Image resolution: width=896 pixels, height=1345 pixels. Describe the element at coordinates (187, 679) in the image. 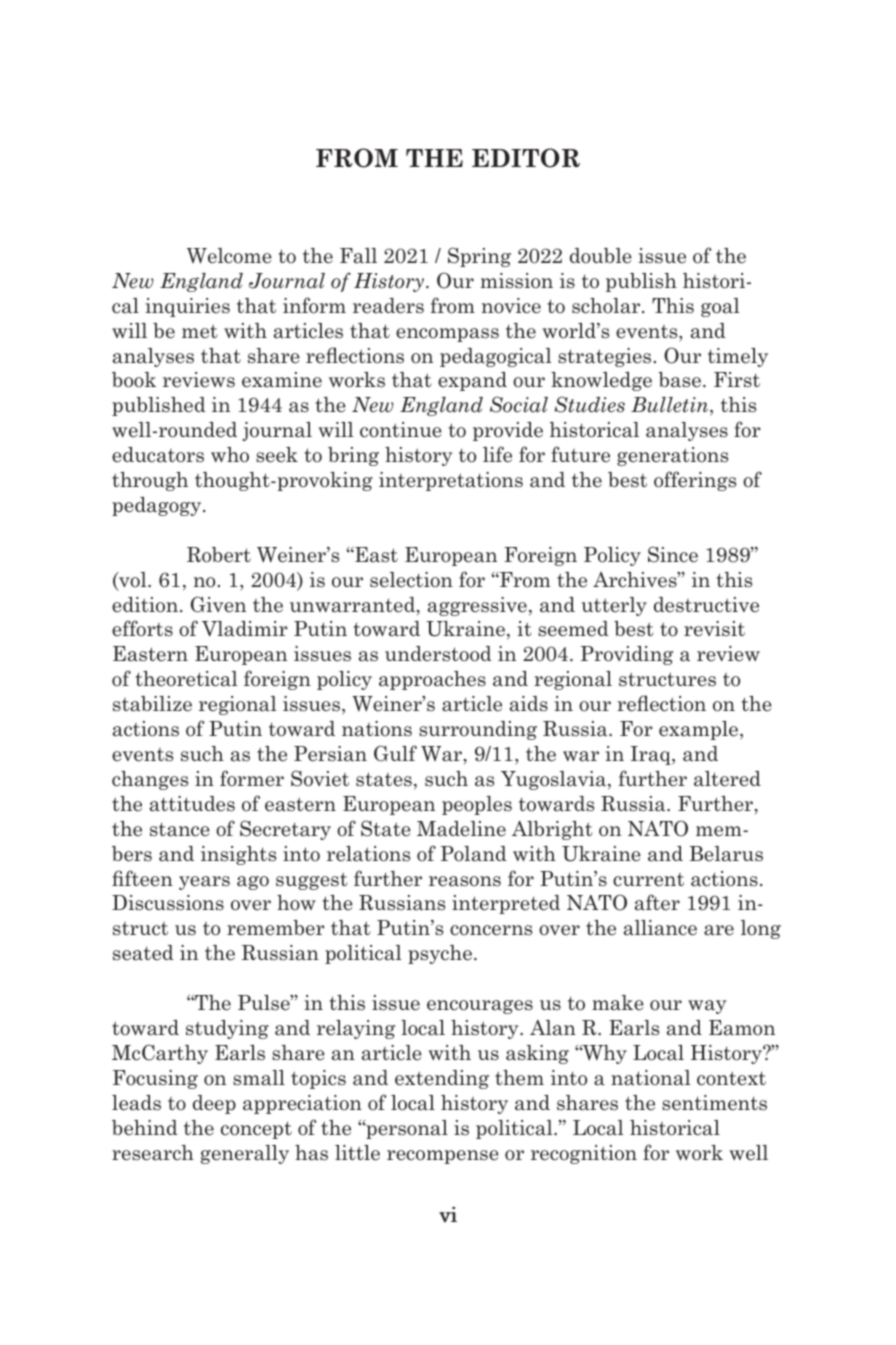

I see `theoretical` at that location.
